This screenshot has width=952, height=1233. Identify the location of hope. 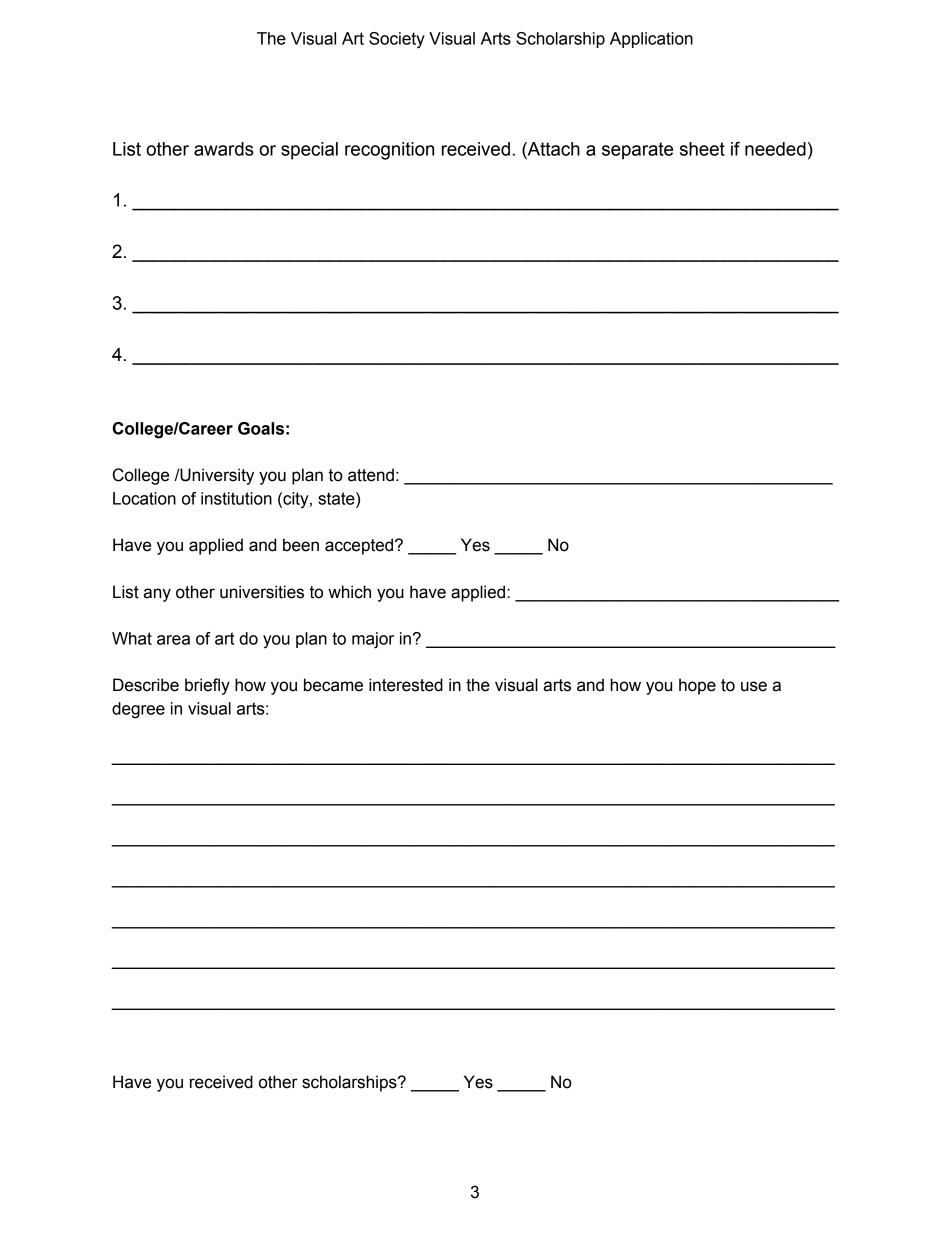
(697, 686).
